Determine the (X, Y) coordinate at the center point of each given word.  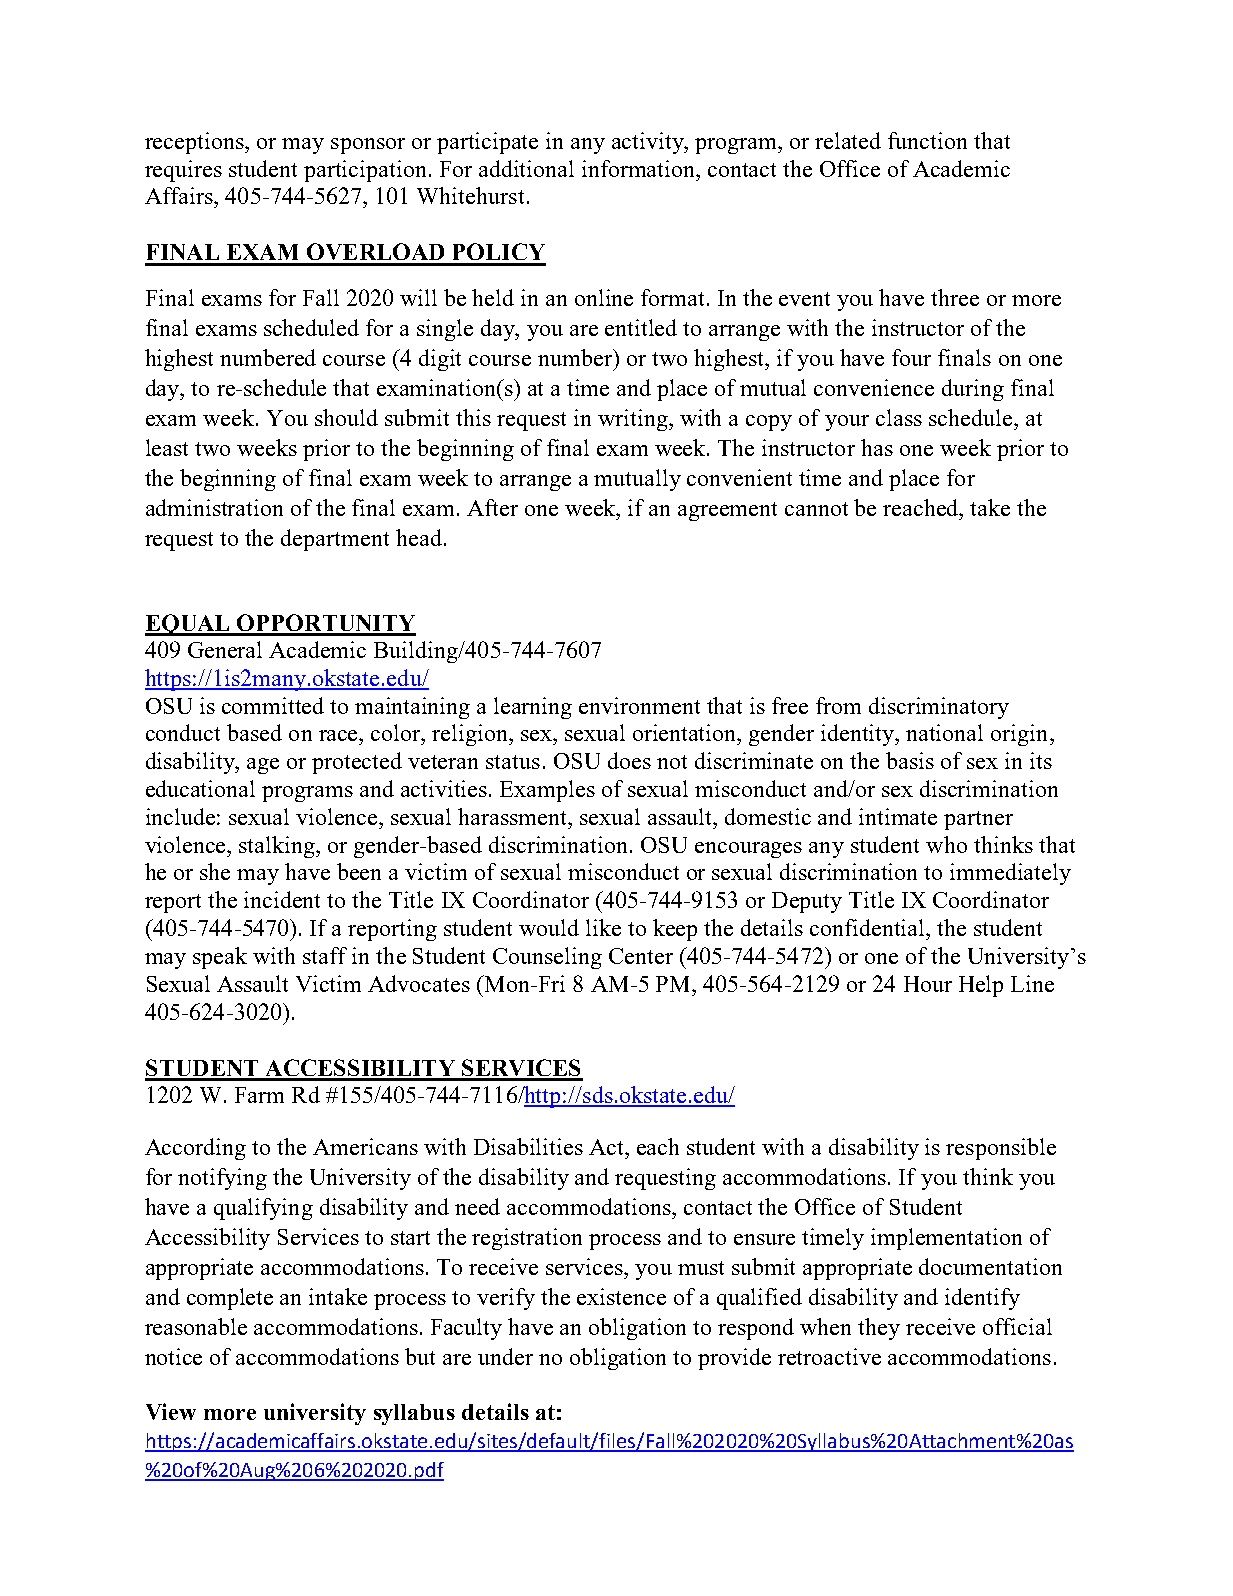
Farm (259, 1095)
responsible (1001, 1149)
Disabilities (528, 1146)
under (505, 1356)
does (629, 760)
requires (183, 171)
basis (910, 760)
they (879, 1329)
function (927, 140)
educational (200, 788)
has (877, 447)
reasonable (196, 1326)
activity (649, 143)
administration (214, 507)
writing (634, 420)
